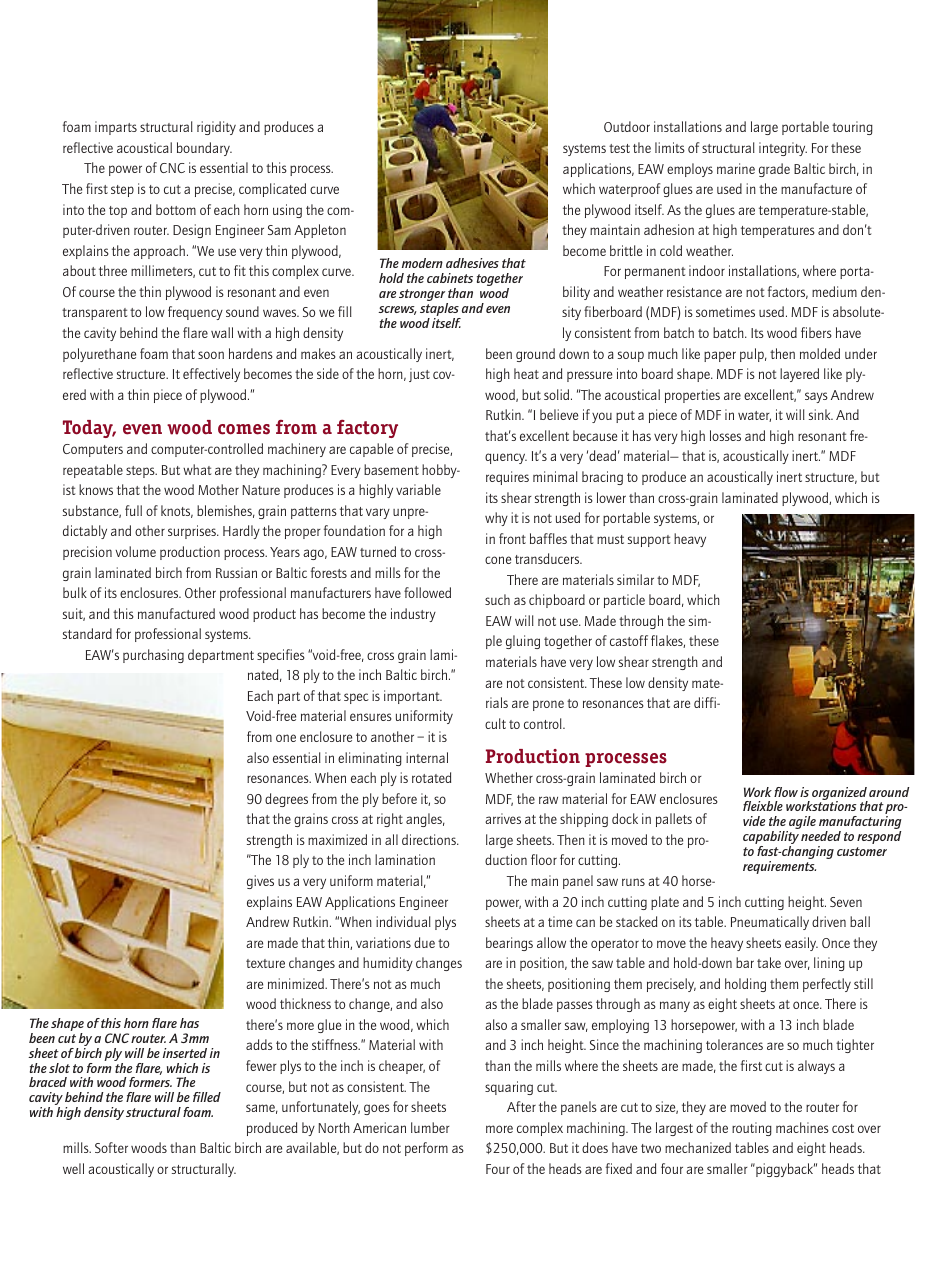  Describe the element at coordinates (619, 148) in the document. I see `test` at that location.
